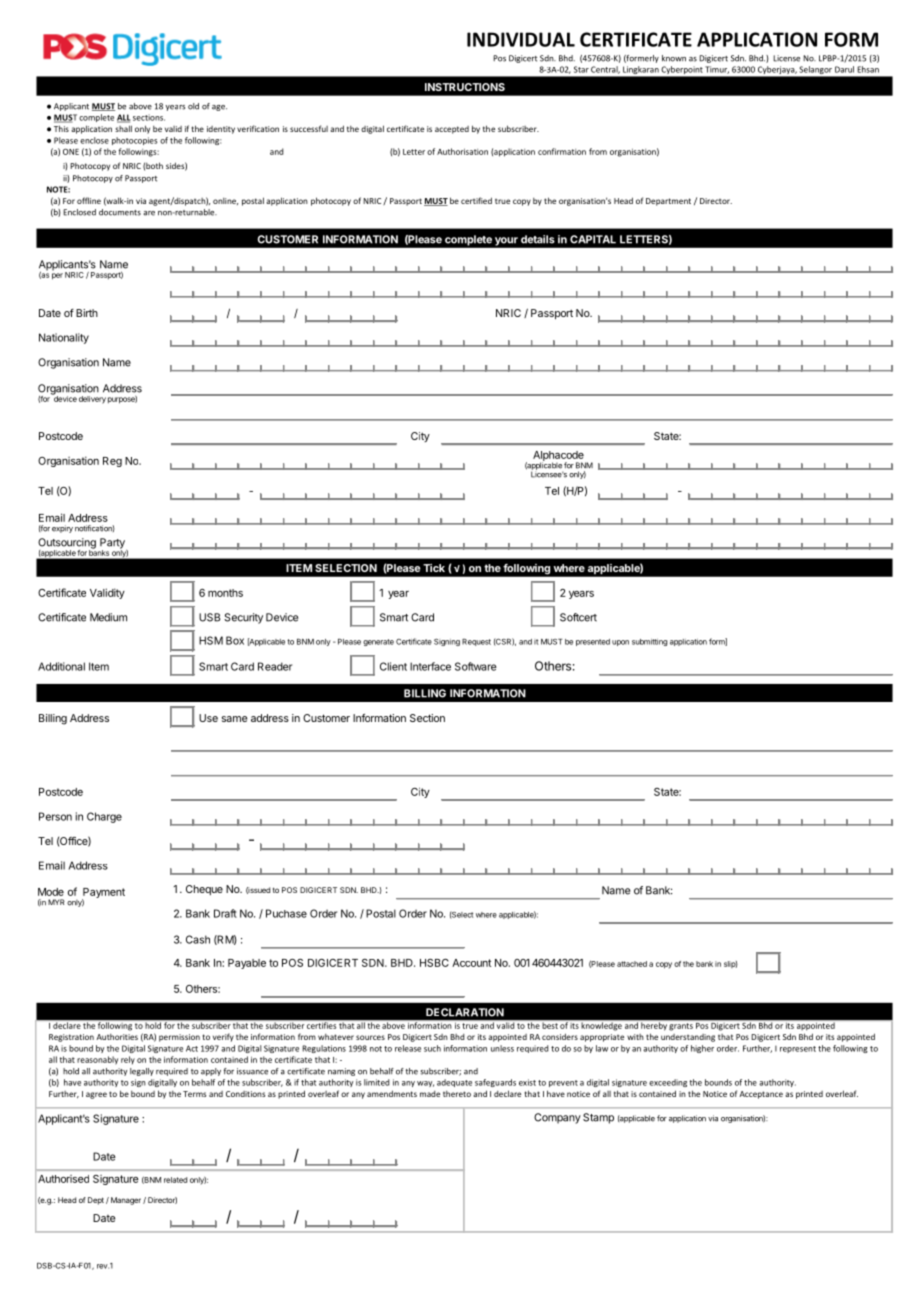 The height and width of the image is (1308, 924). Describe the element at coordinates (87, 313) in the image. I see `Birth` at that location.
